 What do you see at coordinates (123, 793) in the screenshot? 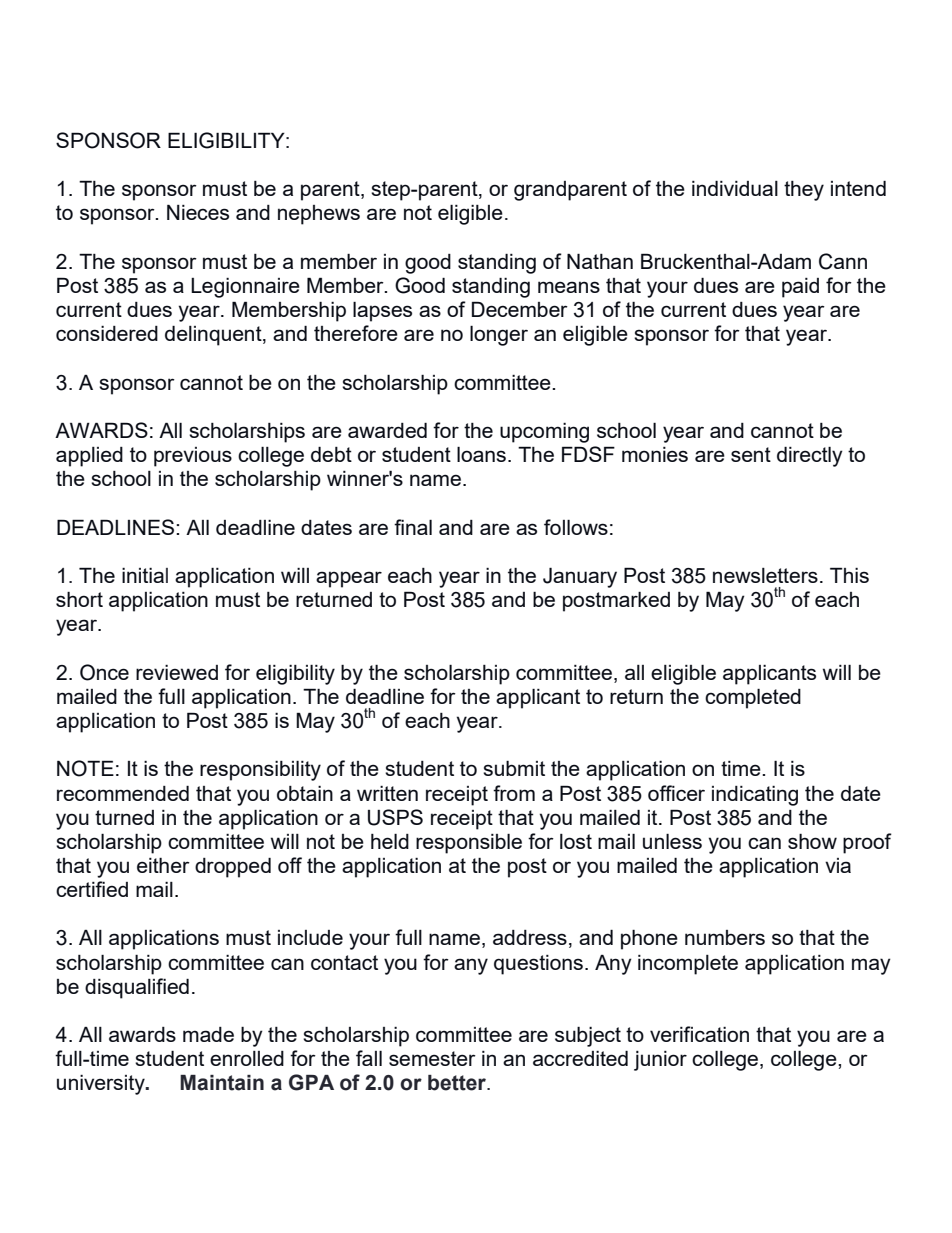
I see `recommended` at bounding box center [123, 793].
